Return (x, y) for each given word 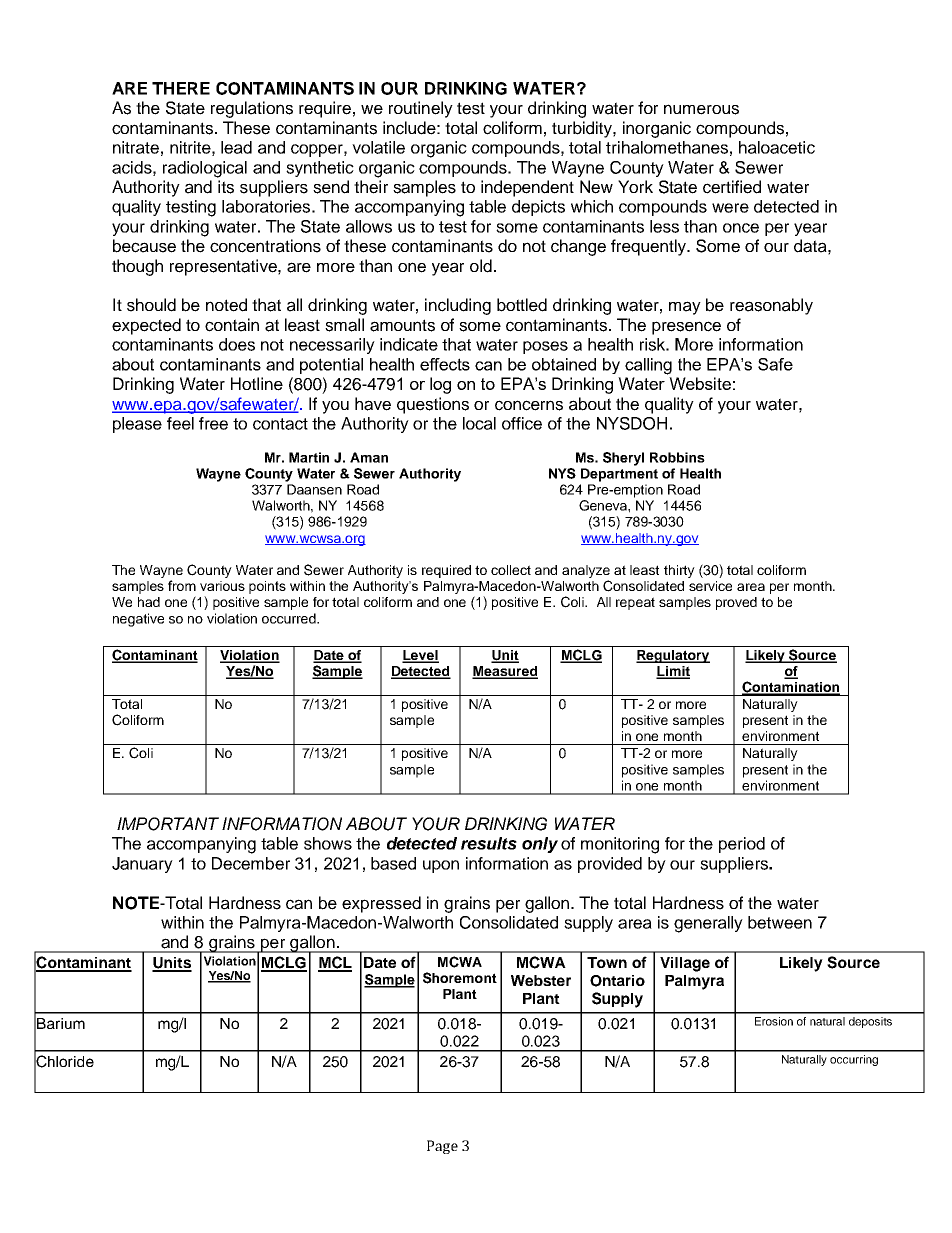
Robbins (677, 457)
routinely (421, 109)
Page (442, 1147)
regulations (252, 109)
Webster (541, 980)
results (489, 843)
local (479, 423)
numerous (701, 109)
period (742, 845)
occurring (854, 1060)
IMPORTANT (168, 824)
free (213, 423)
